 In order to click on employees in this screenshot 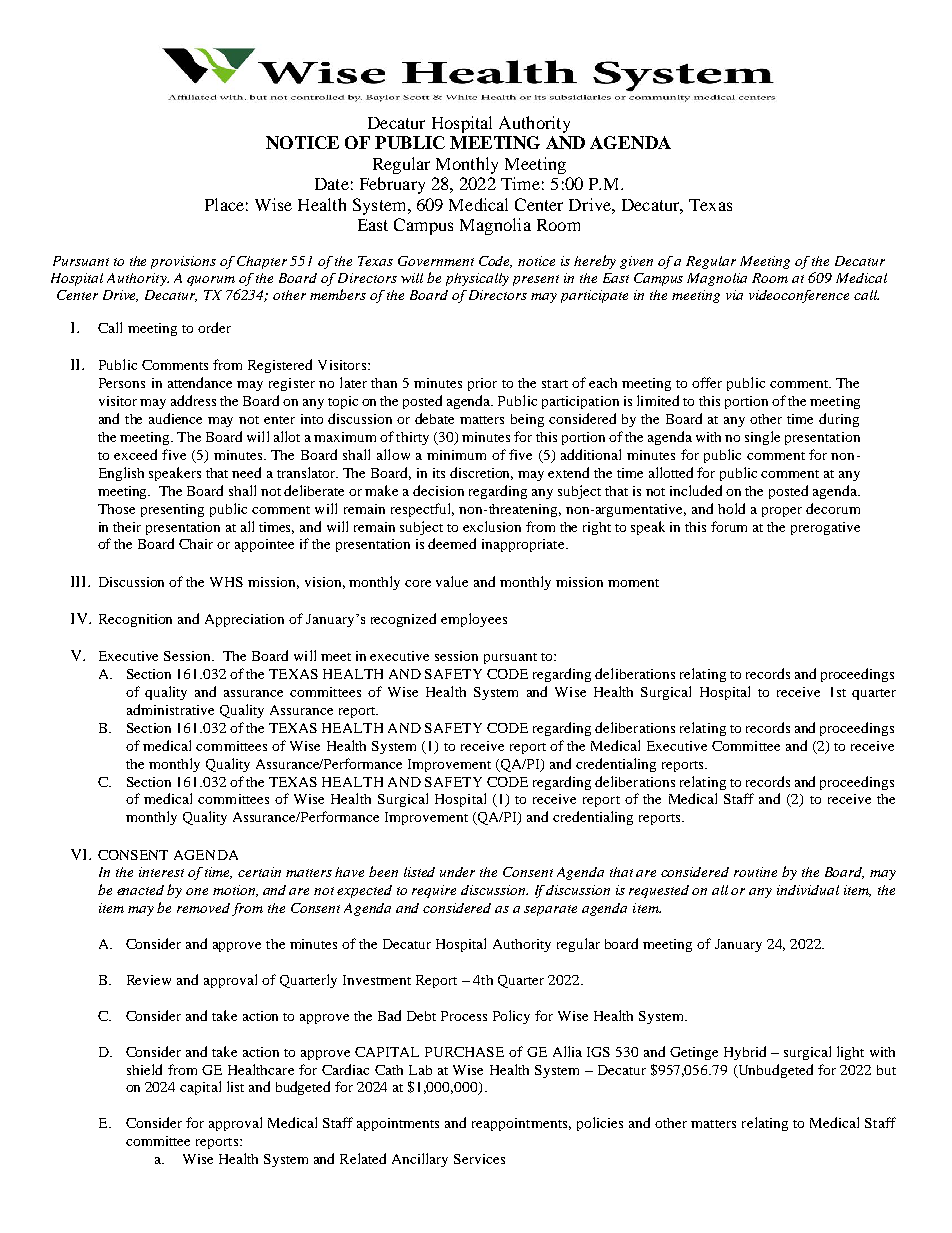, I will do `click(474, 620)`.
